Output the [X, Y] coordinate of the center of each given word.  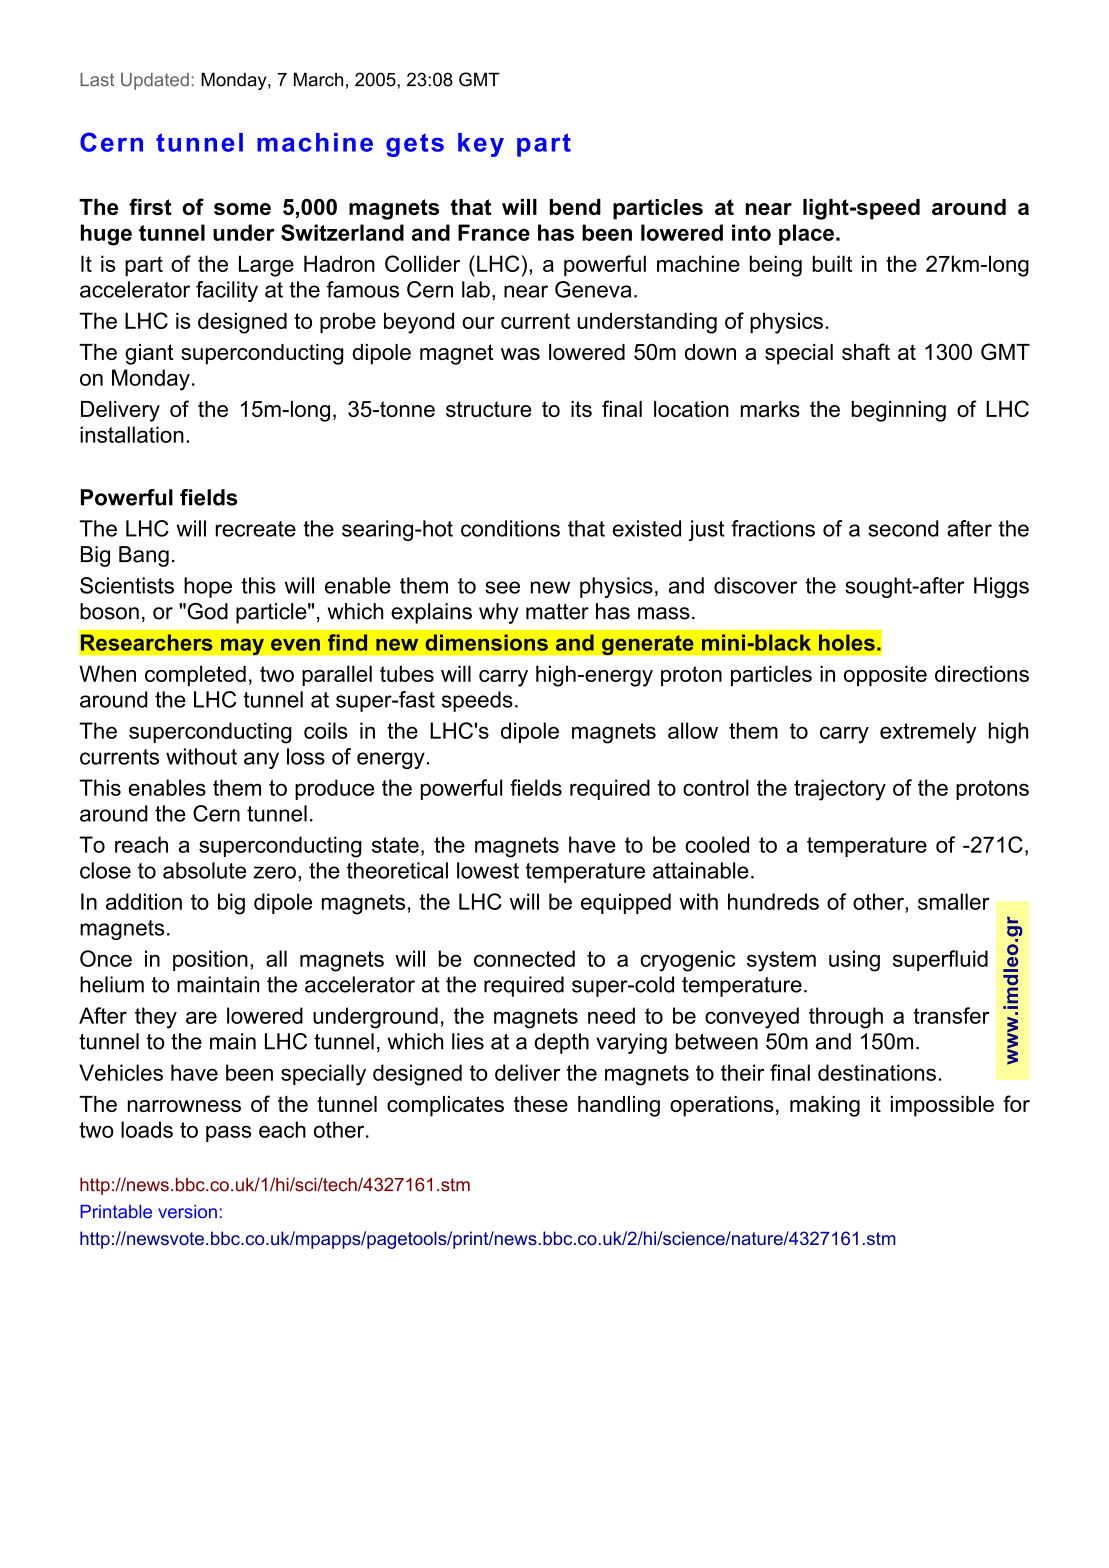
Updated [155, 81]
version [187, 1212]
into [751, 232]
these [541, 1104]
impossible [942, 1106]
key [481, 145]
